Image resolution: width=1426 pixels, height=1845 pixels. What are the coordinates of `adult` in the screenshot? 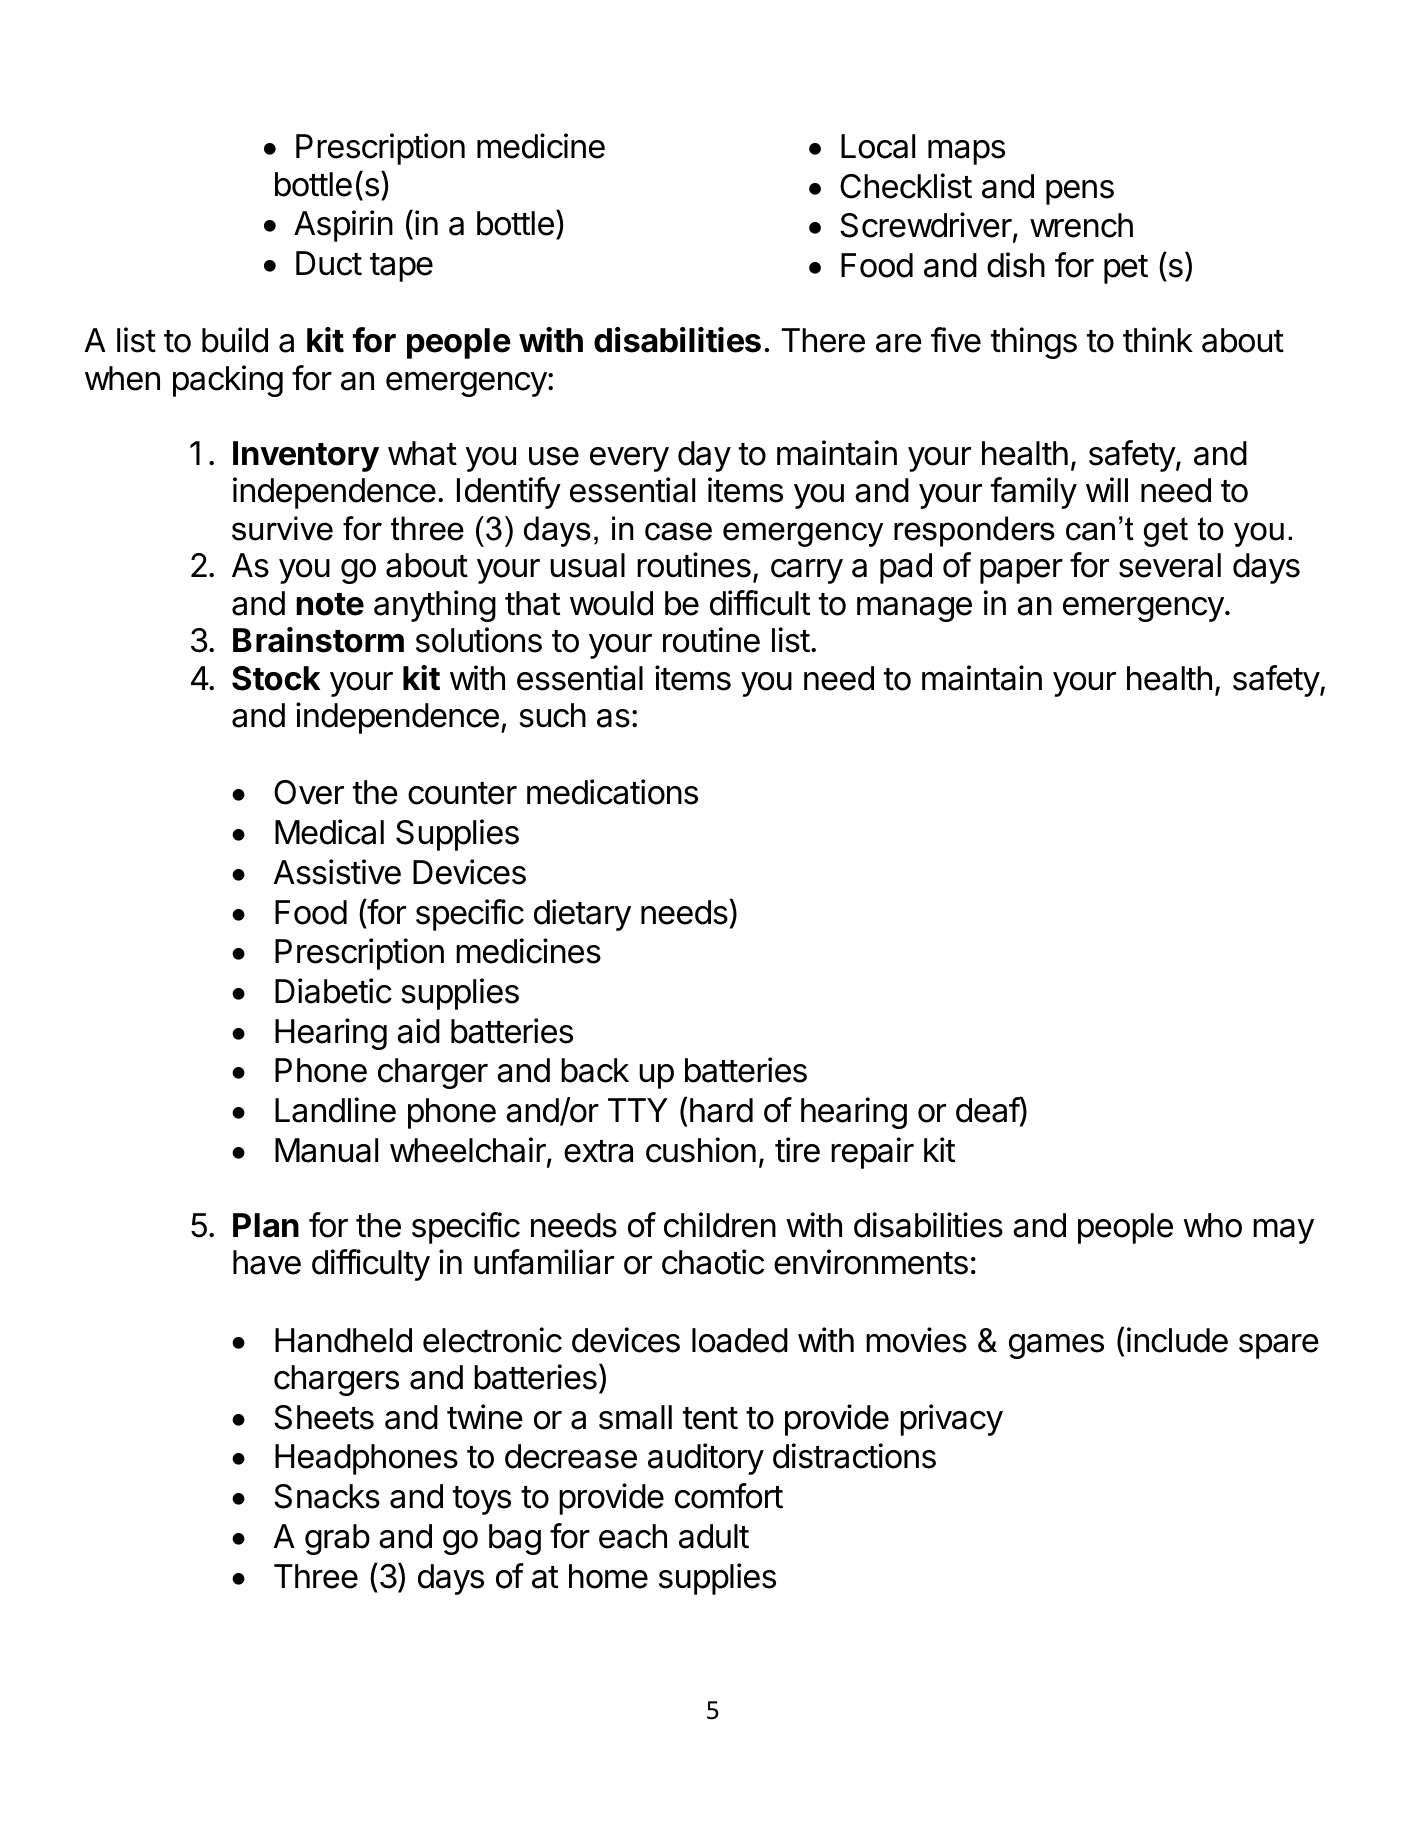 It's located at (714, 1536).
